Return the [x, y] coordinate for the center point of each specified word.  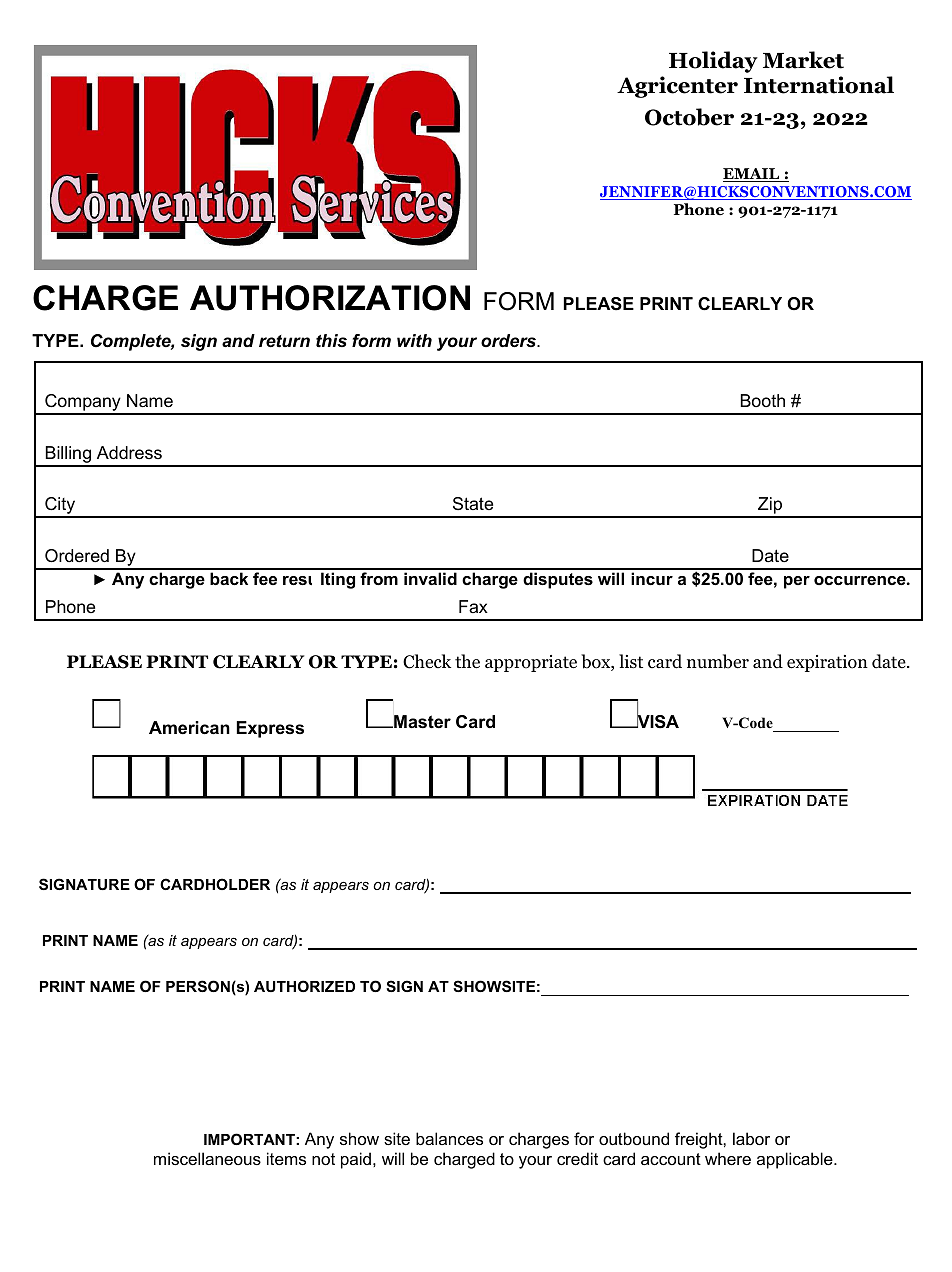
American [189, 728]
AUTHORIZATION [330, 298]
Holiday [713, 62]
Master [421, 722]
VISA [657, 721]
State [473, 503]
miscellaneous [207, 1158]
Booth [763, 400]
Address [129, 453]
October [689, 117]
